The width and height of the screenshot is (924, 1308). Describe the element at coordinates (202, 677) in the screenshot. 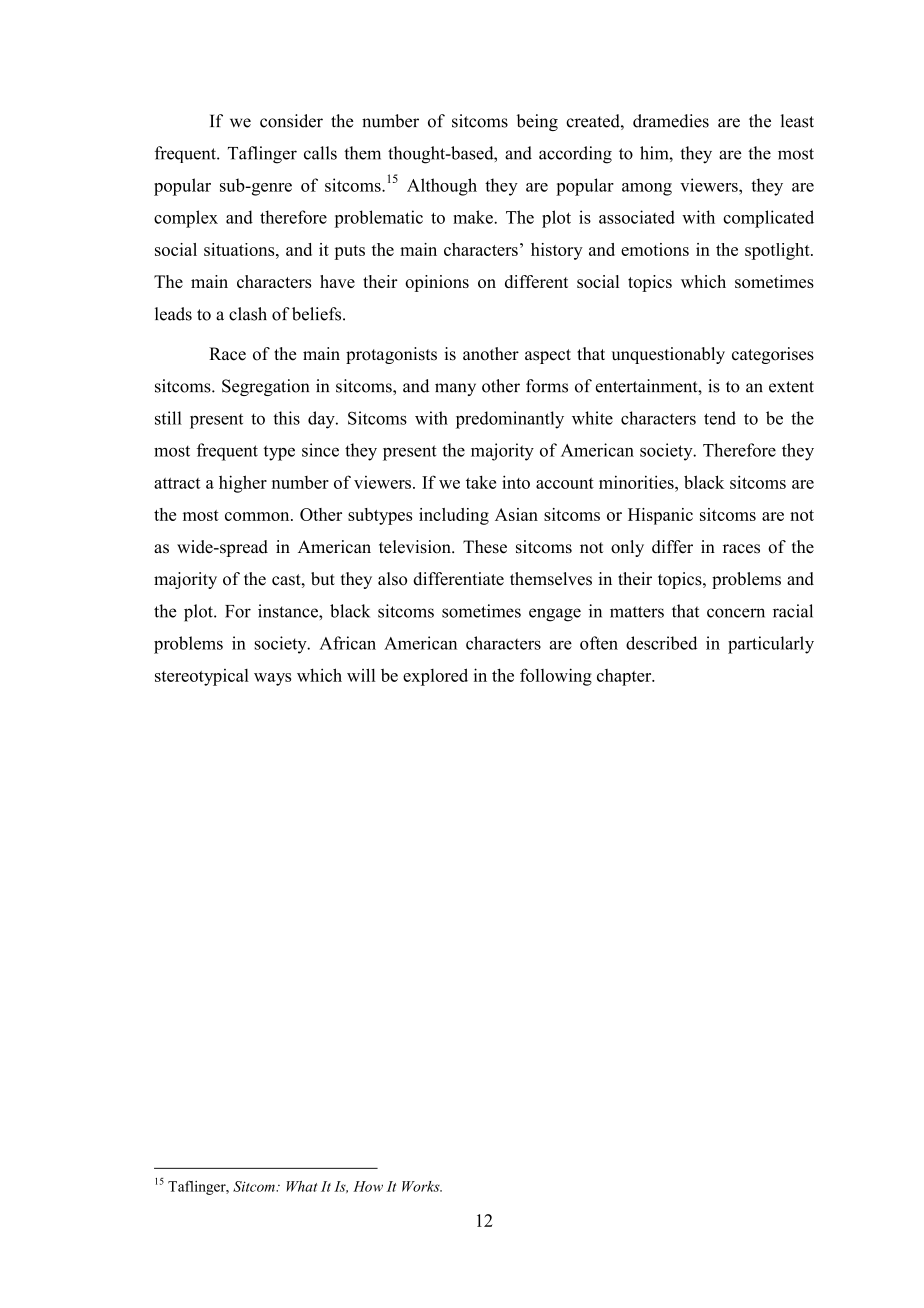

I see `stereotypical` at that location.
